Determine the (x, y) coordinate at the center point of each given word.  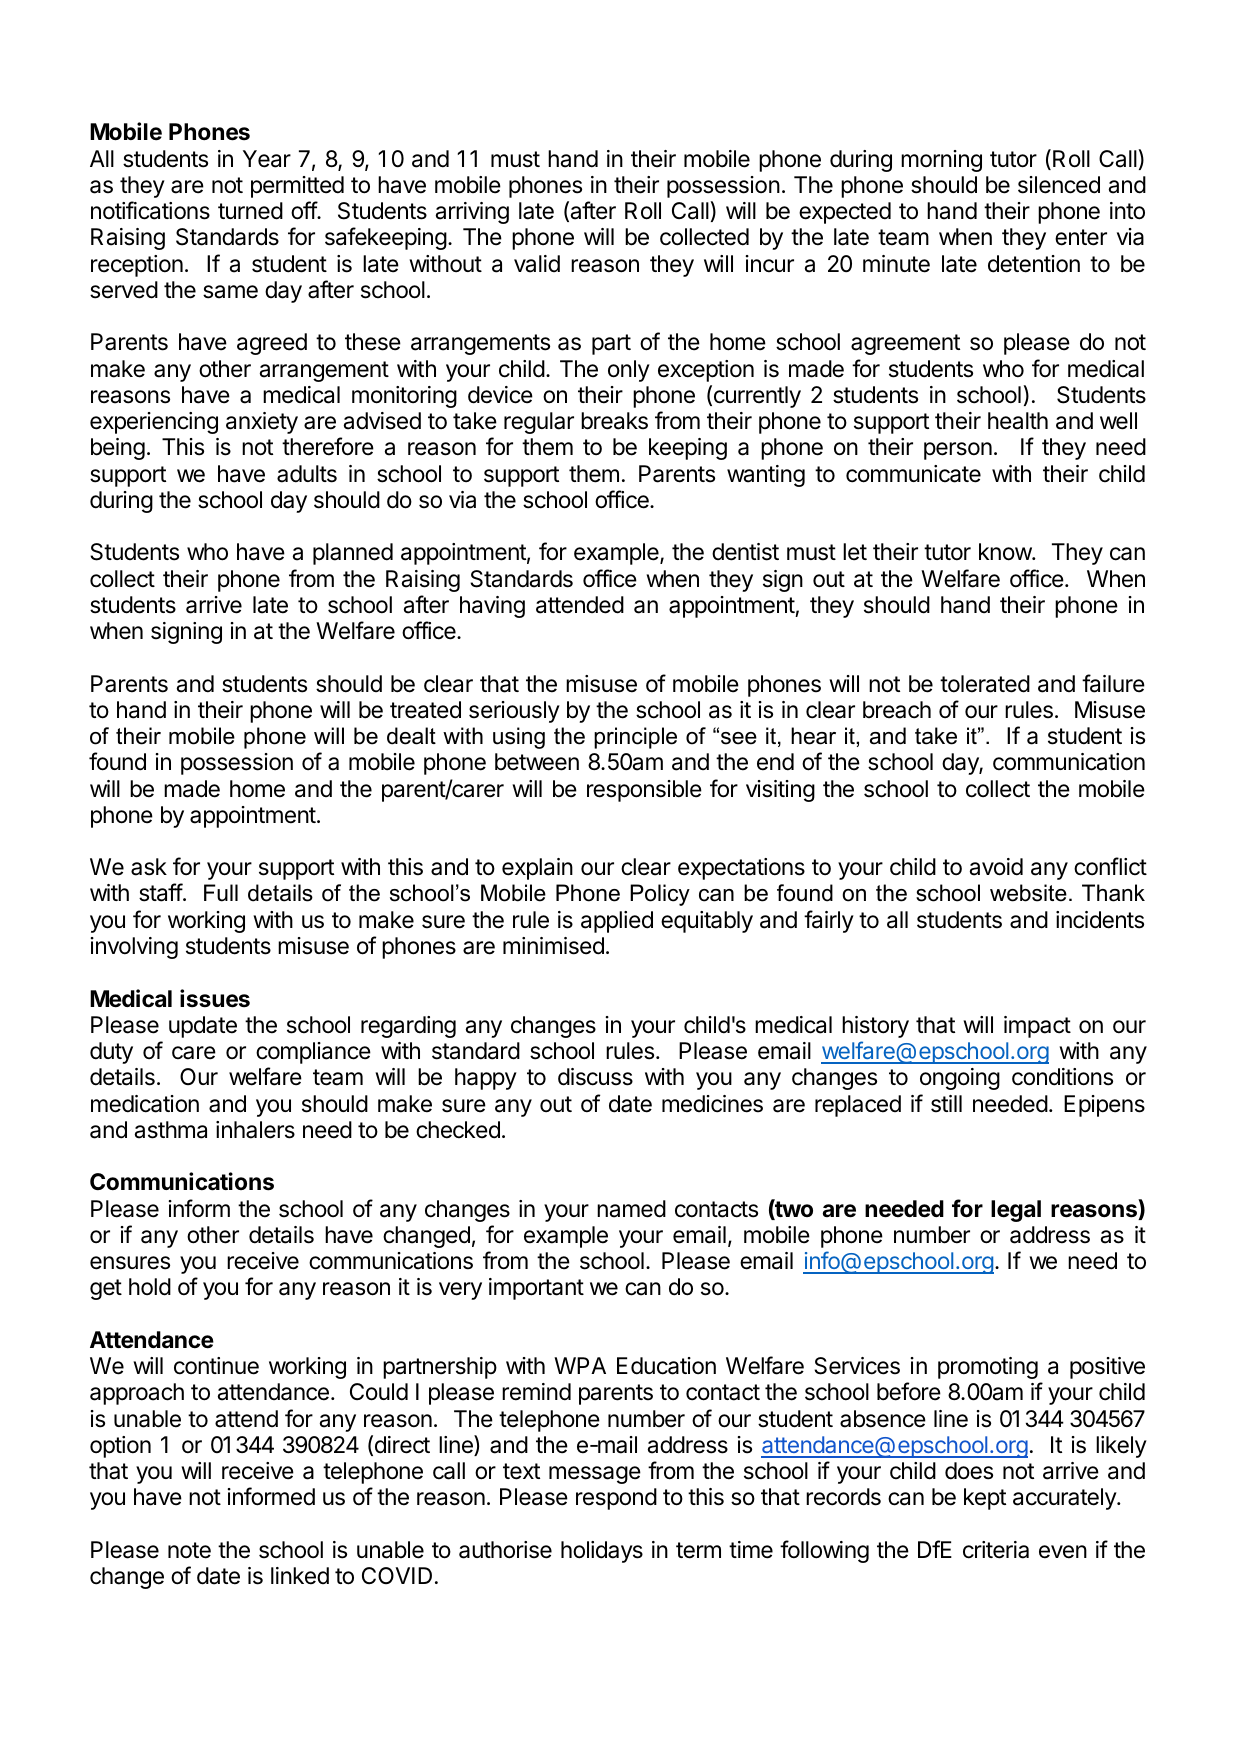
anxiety (262, 423)
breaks (614, 421)
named (631, 1209)
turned (250, 211)
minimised (553, 946)
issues (215, 998)
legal (1016, 1211)
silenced (1059, 185)
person (958, 451)
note (189, 1550)
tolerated (985, 684)
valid (537, 264)
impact (1037, 1027)
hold (150, 1287)
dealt (411, 736)
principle (635, 738)
